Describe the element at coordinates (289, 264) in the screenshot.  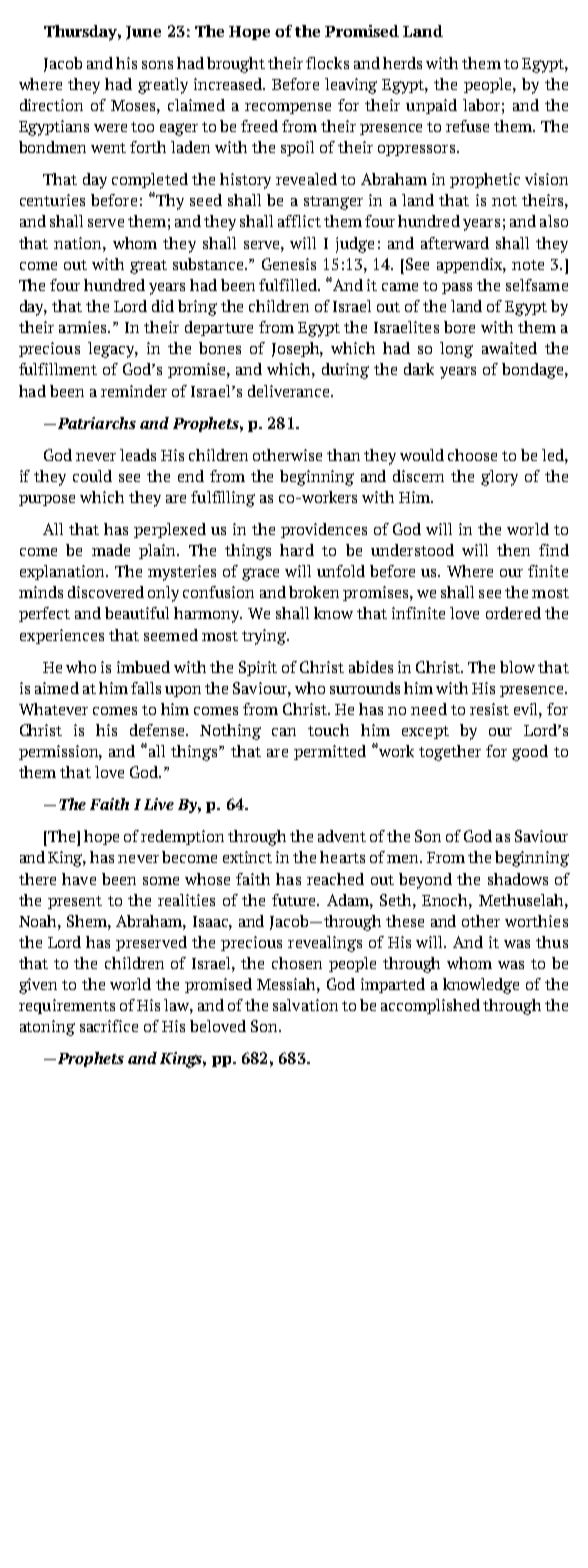
I see `Genesis` at that location.
